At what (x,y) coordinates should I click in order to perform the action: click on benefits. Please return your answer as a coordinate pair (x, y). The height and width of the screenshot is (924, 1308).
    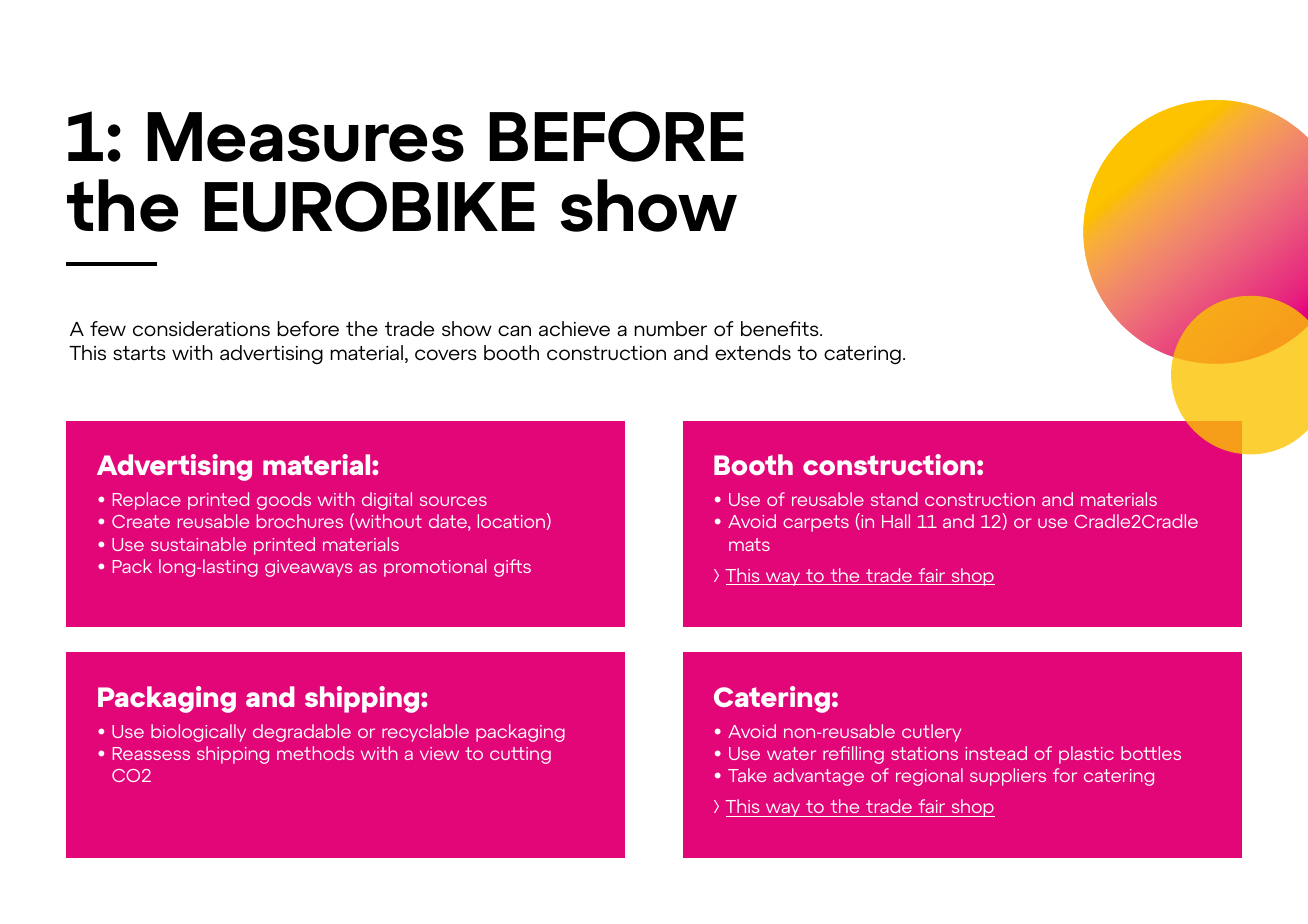
    Looking at the image, I should click on (781, 328).
